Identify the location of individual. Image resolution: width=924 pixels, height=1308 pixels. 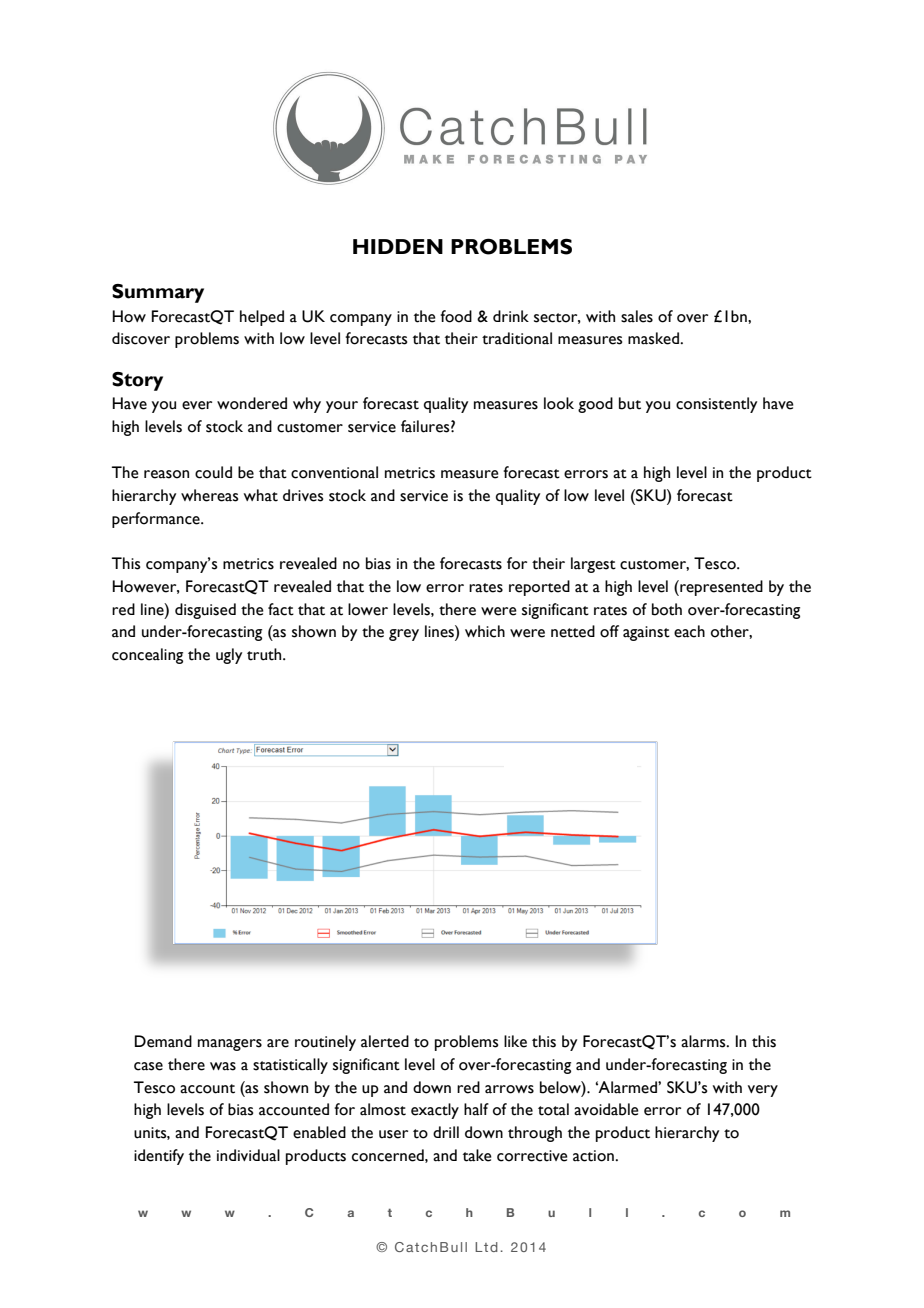
(248, 1155).
